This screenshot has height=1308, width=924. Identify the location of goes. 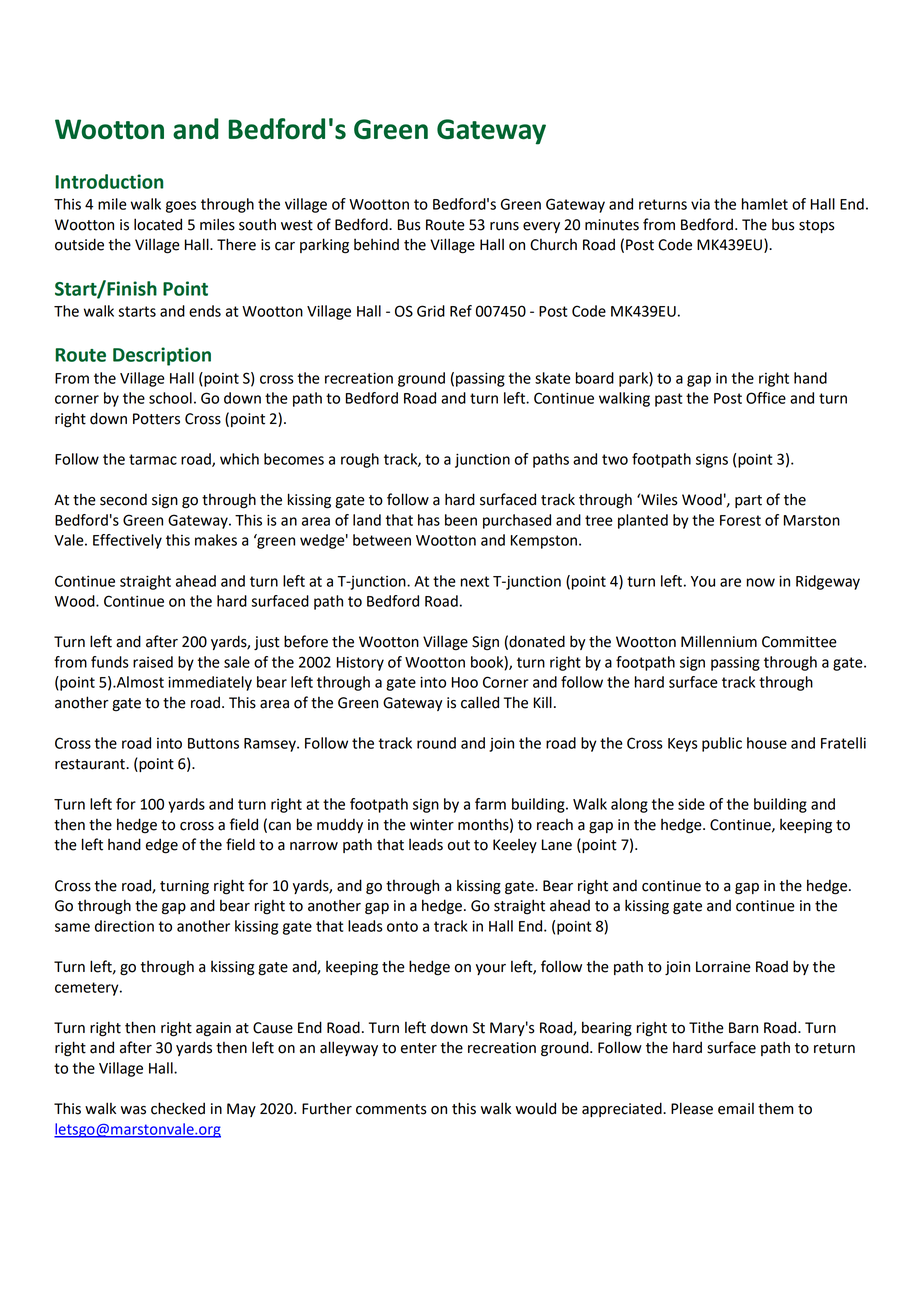
(181, 207).
